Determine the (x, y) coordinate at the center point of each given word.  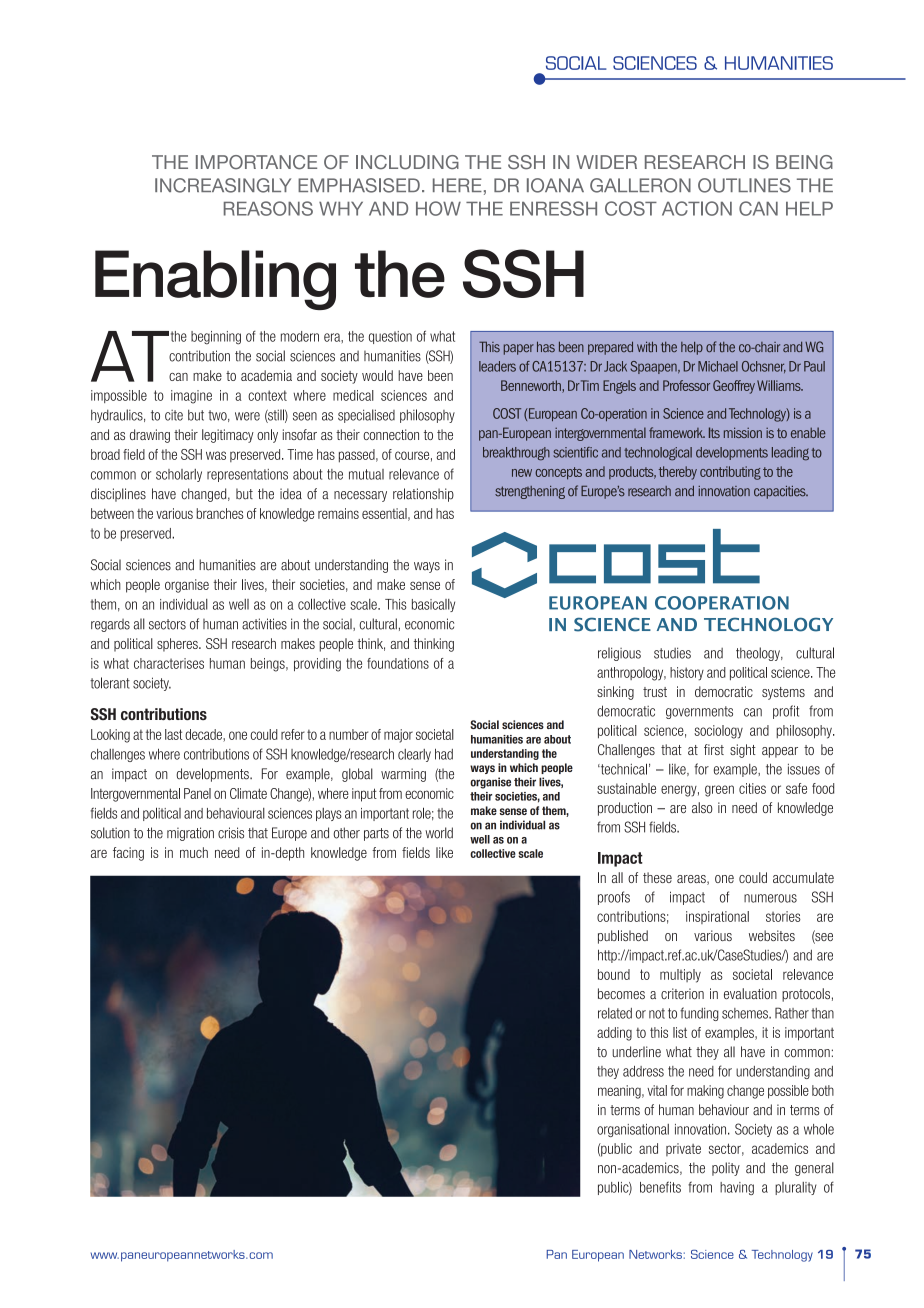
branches (220, 513)
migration (190, 834)
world (439, 833)
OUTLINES (744, 185)
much (194, 852)
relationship (423, 495)
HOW (438, 208)
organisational (633, 1130)
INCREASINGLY (223, 185)
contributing (730, 473)
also (702, 807)
